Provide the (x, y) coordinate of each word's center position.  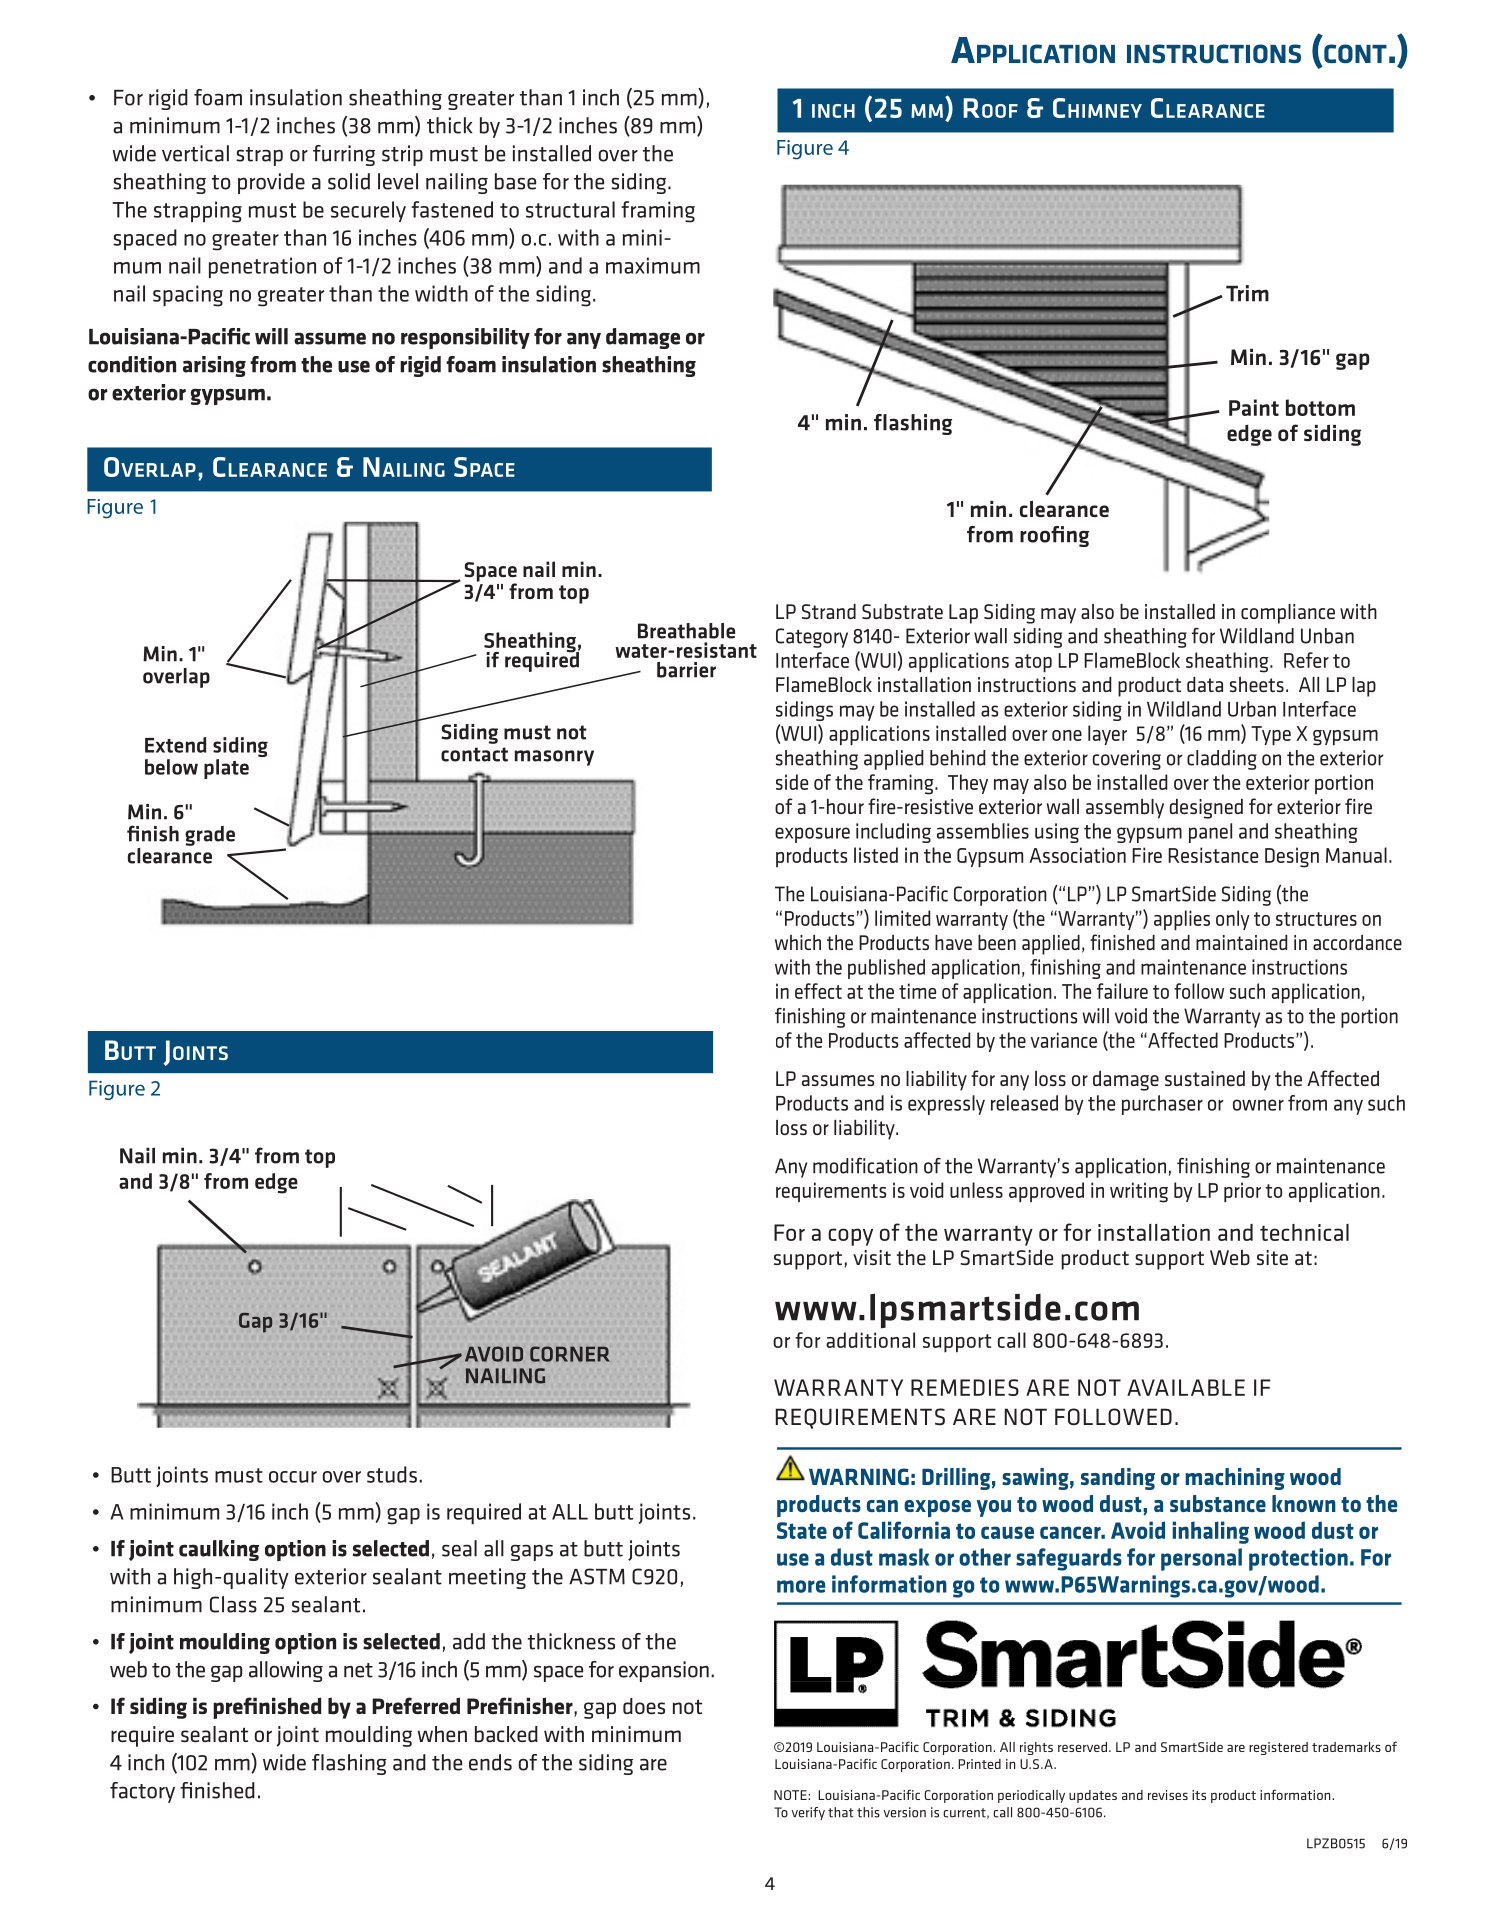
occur (293, 1477)
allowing (286, 1671)
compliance (1288, 614)
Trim (1247, 293)
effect (818, 991)
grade (210, 836)
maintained (1241, 942)
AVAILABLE (1186, 1387)
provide (271, 183)
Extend (175, 745)
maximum (653, 265)
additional (870, 1340)
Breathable (686, 631)
